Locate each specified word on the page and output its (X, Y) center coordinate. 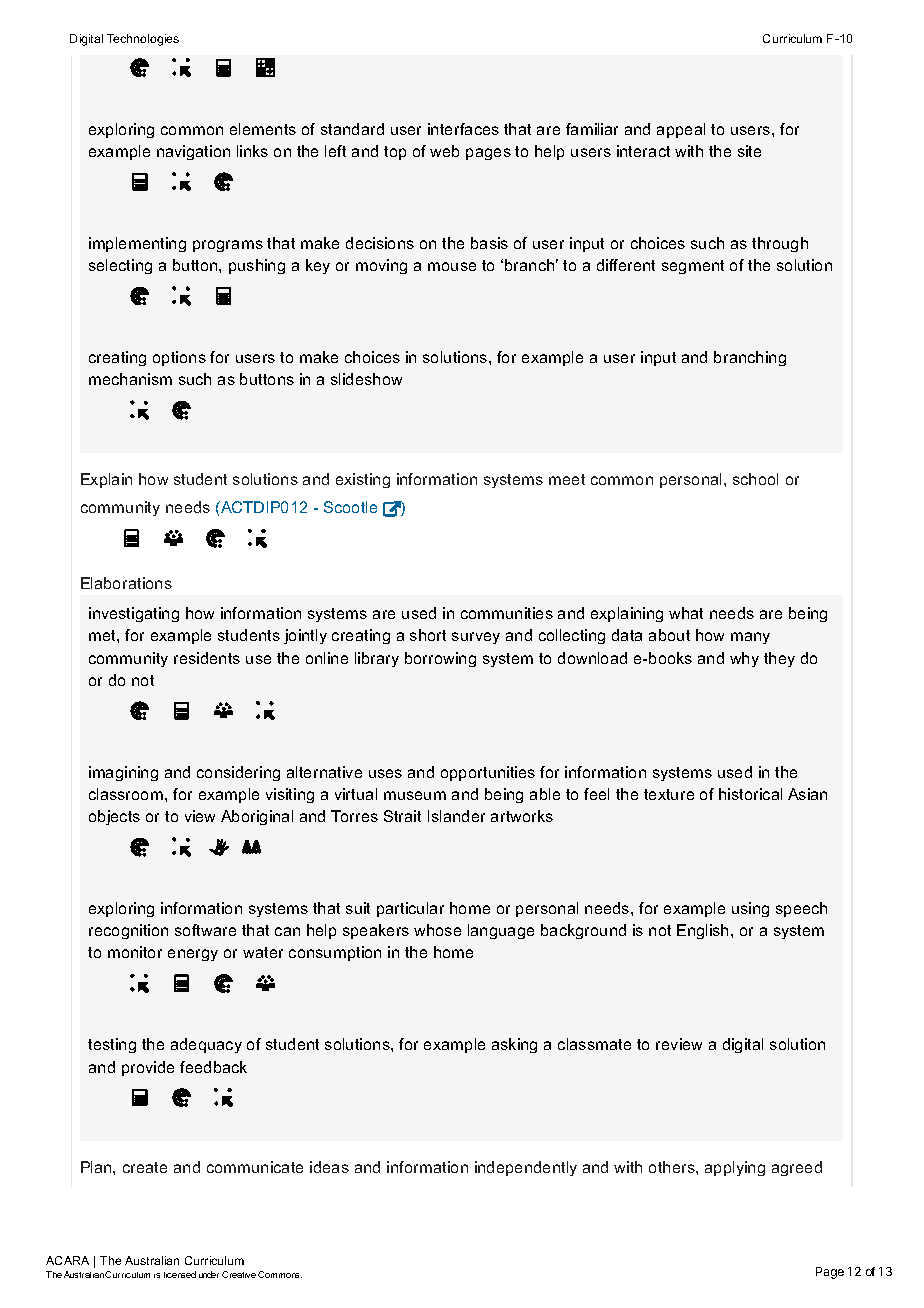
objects (114, 817)
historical (750, 794)
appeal (681, 130)
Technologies (143, 40)
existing (363, 480)
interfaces (463, 129)
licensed (180, 1274)
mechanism (130, 379)
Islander (456, 816)
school (755, 479)
